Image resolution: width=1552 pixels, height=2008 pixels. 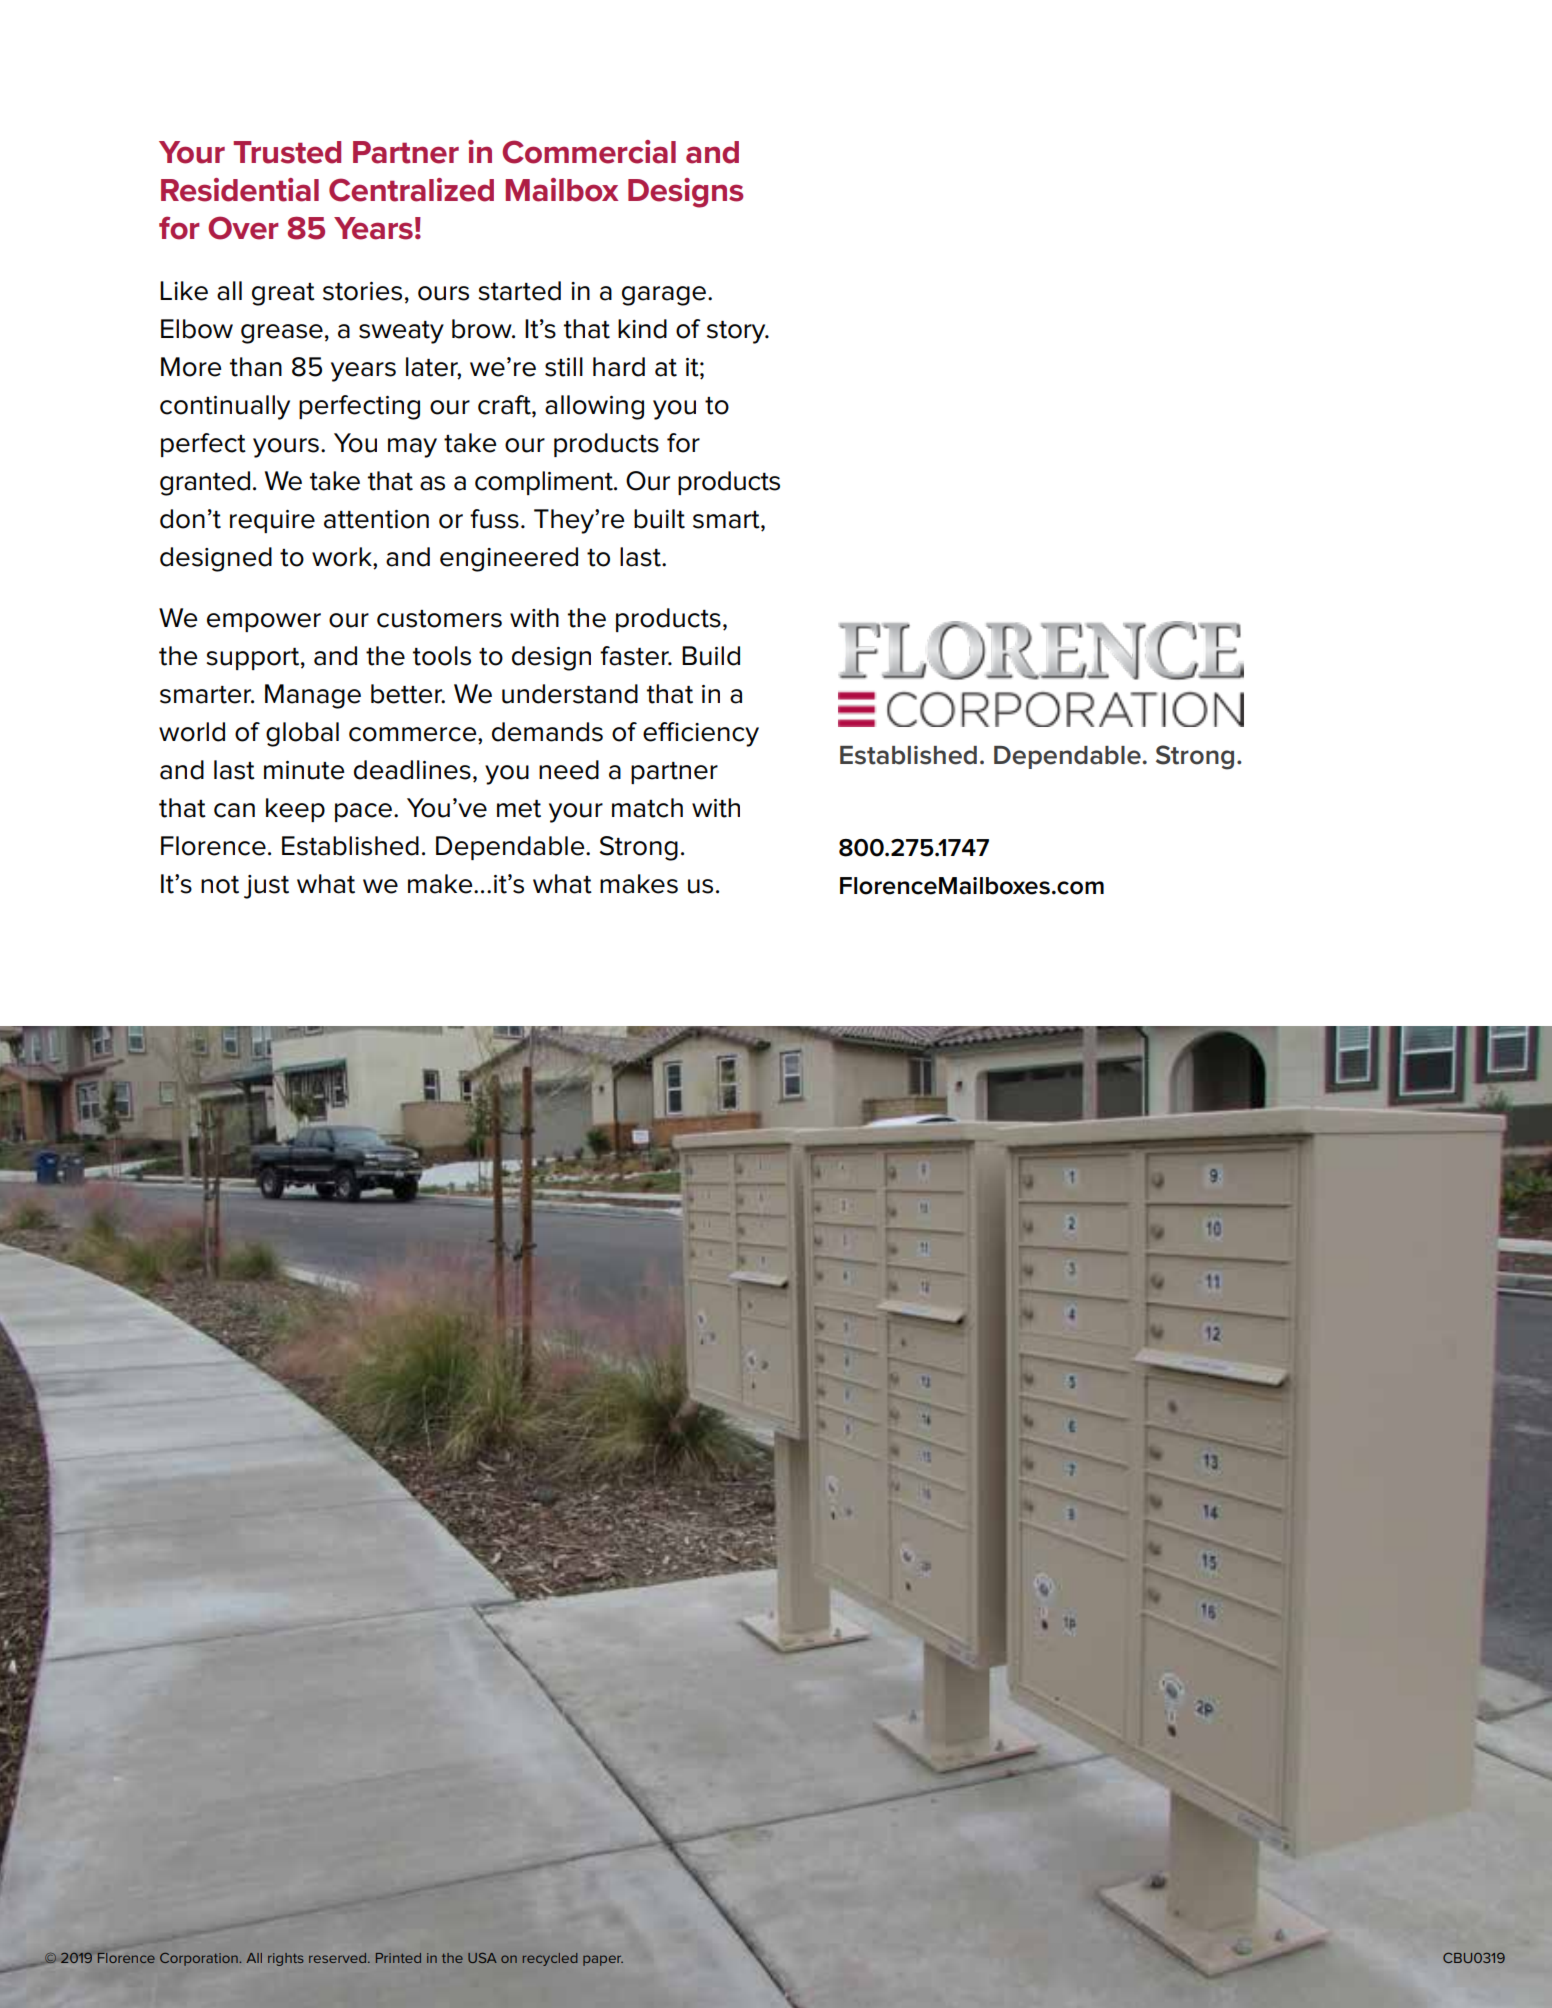 What do you see at coordinates (482, 1958) in the screenshot?
I see `USA` at bounding box center [482, 1958].
